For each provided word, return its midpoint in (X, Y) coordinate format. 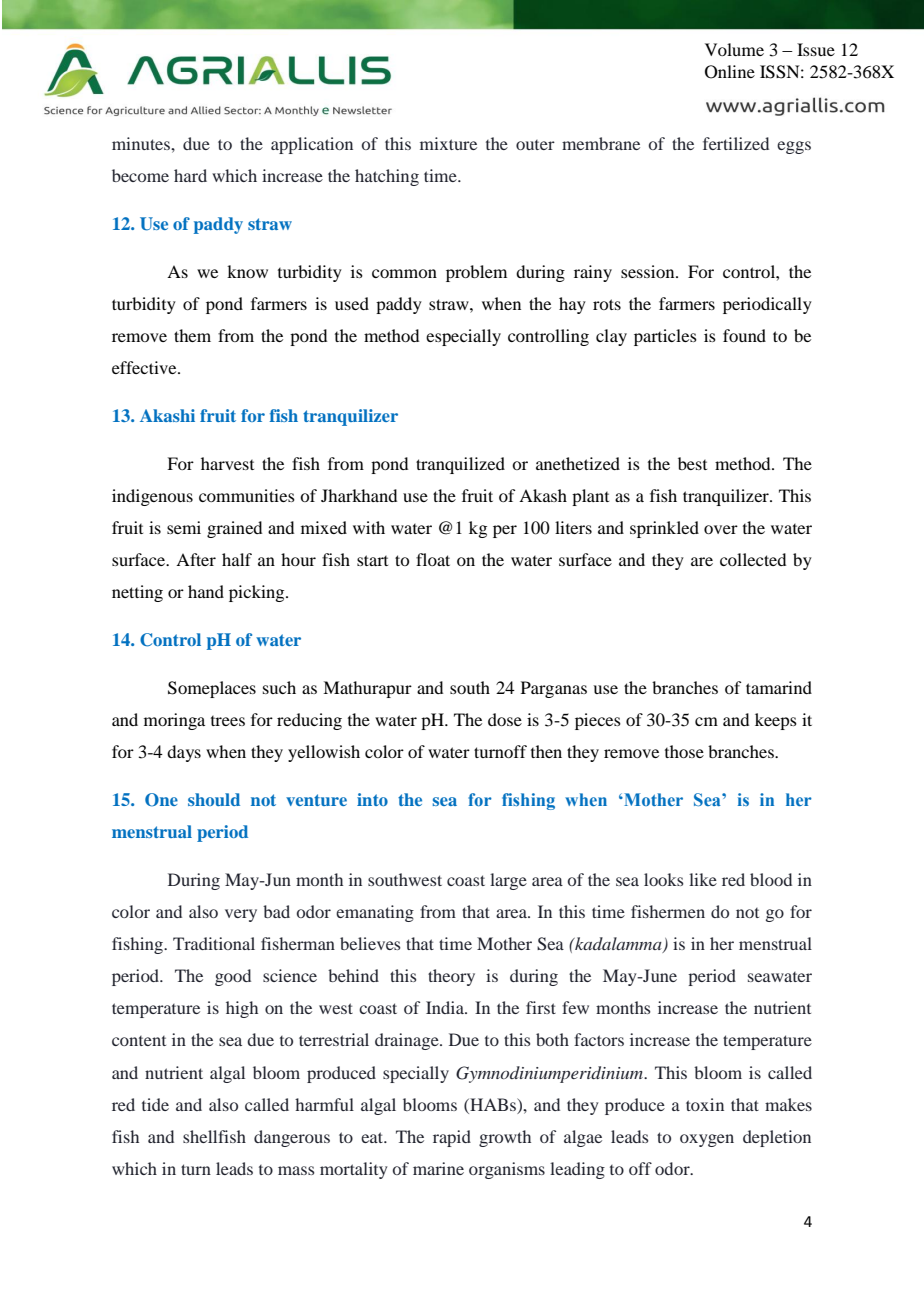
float (433, 559)
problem (476, 273)
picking (258, 593)
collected (753, 559)
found (744, 335)
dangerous (292, 1138)
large (508, 881)
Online (730, 72)
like (703, 879)
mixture (448, 143)
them (192, 335)
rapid (452, 1138)
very (241, 915)
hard (190, 175)
